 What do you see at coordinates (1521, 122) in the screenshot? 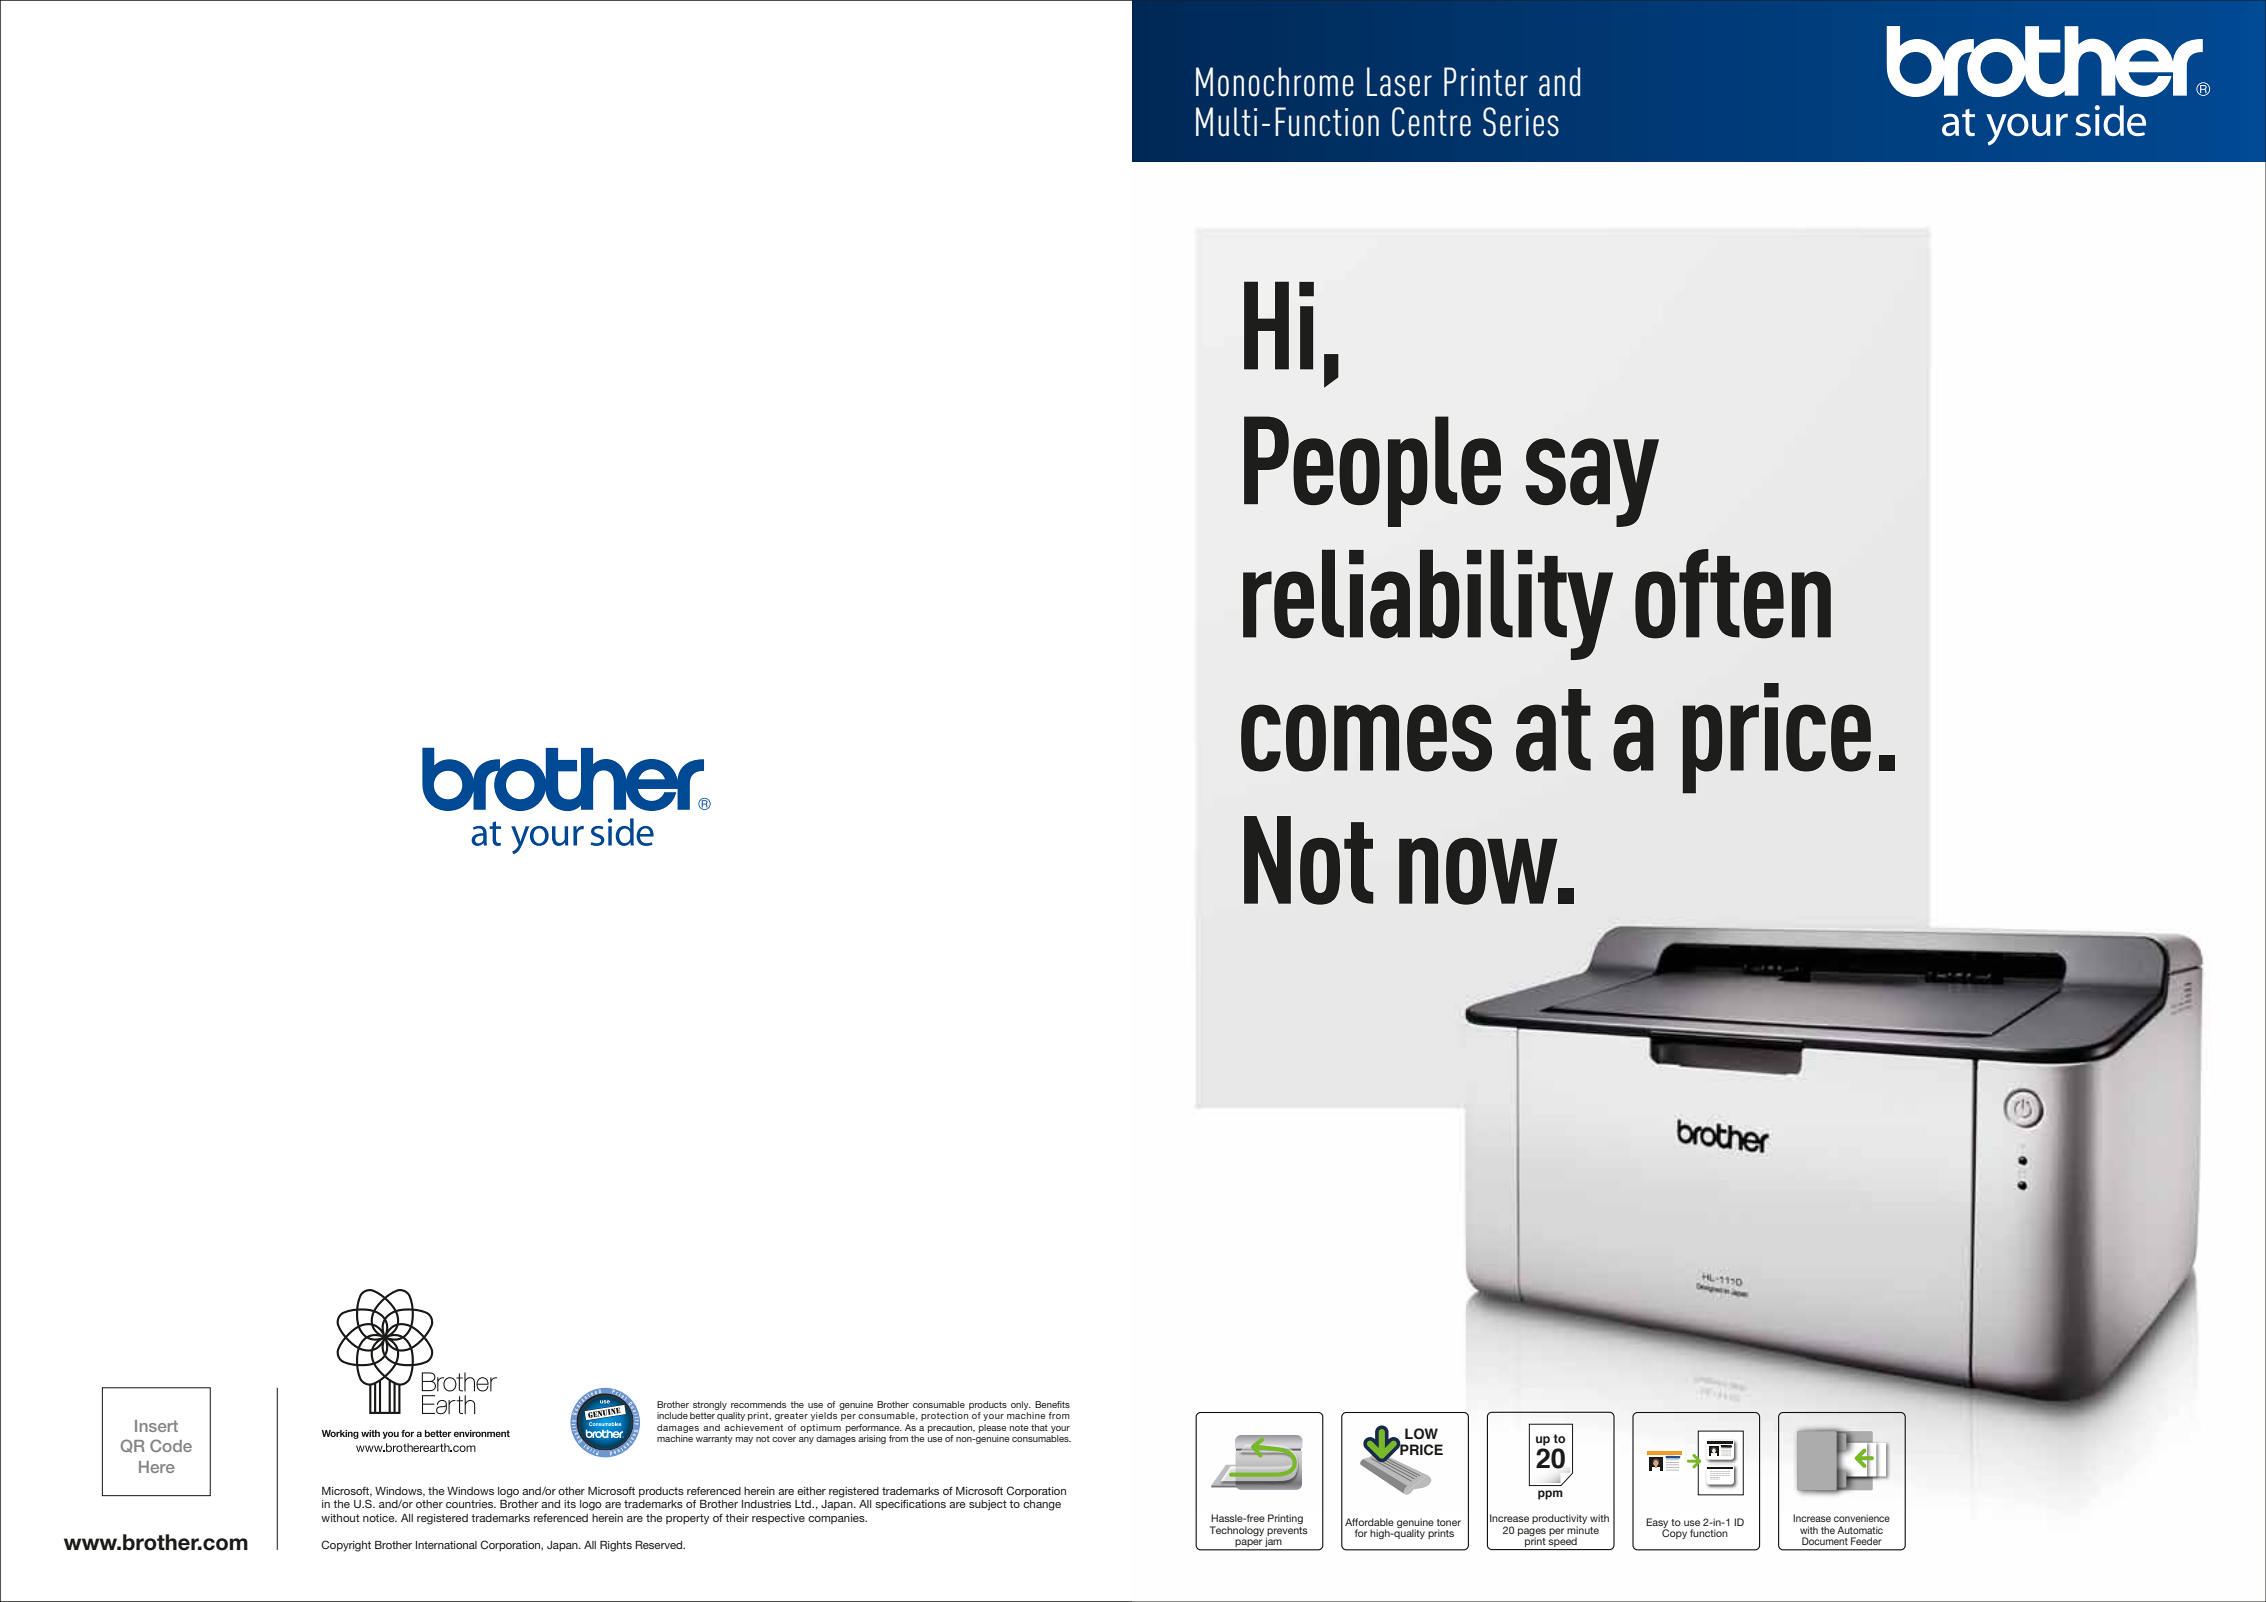
I see `Series` at bounding box center [1521, 122].
